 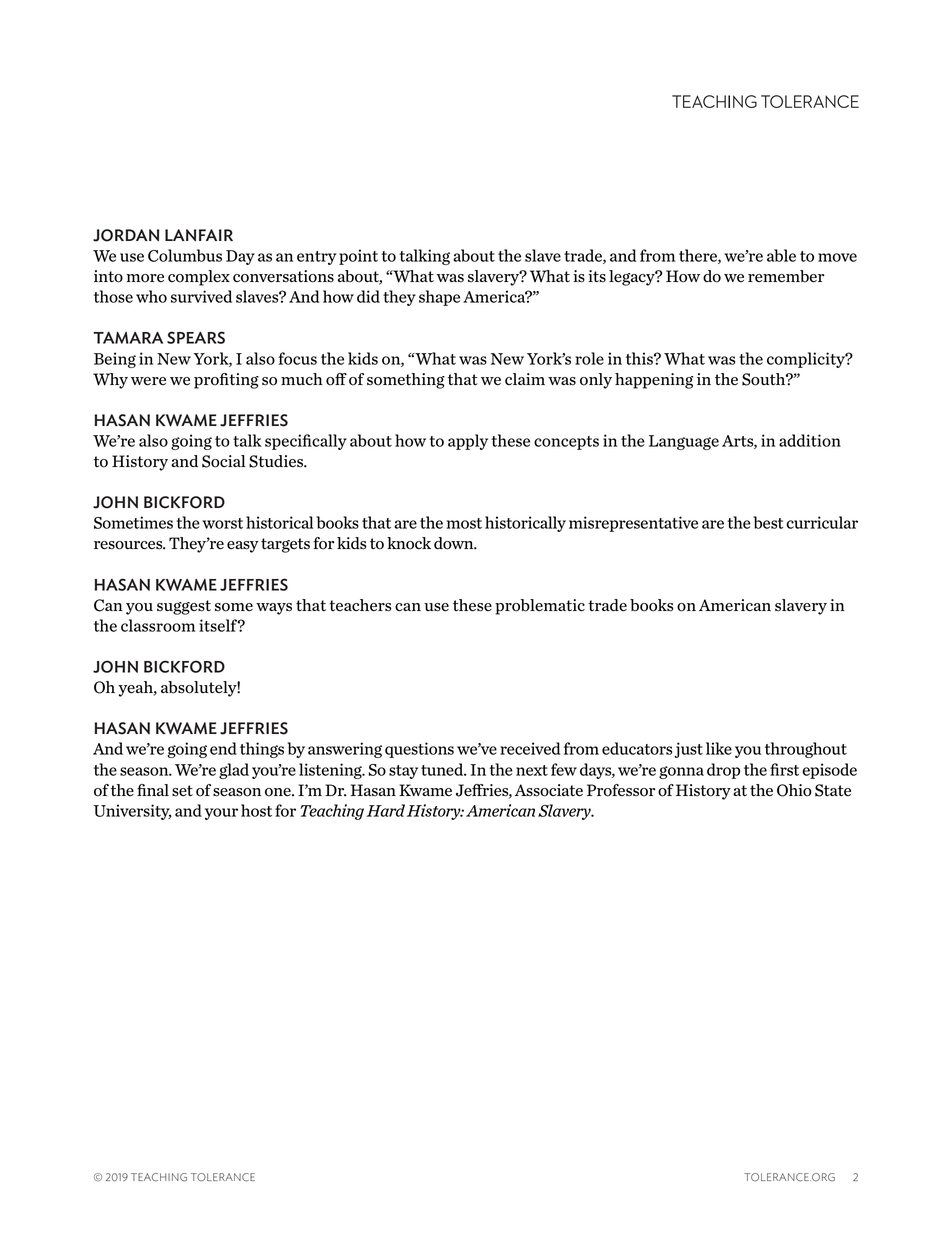 What do you see at coordinates (222, 523) in the screenshot?
I see `worst` at bounding box center [222, 523].
